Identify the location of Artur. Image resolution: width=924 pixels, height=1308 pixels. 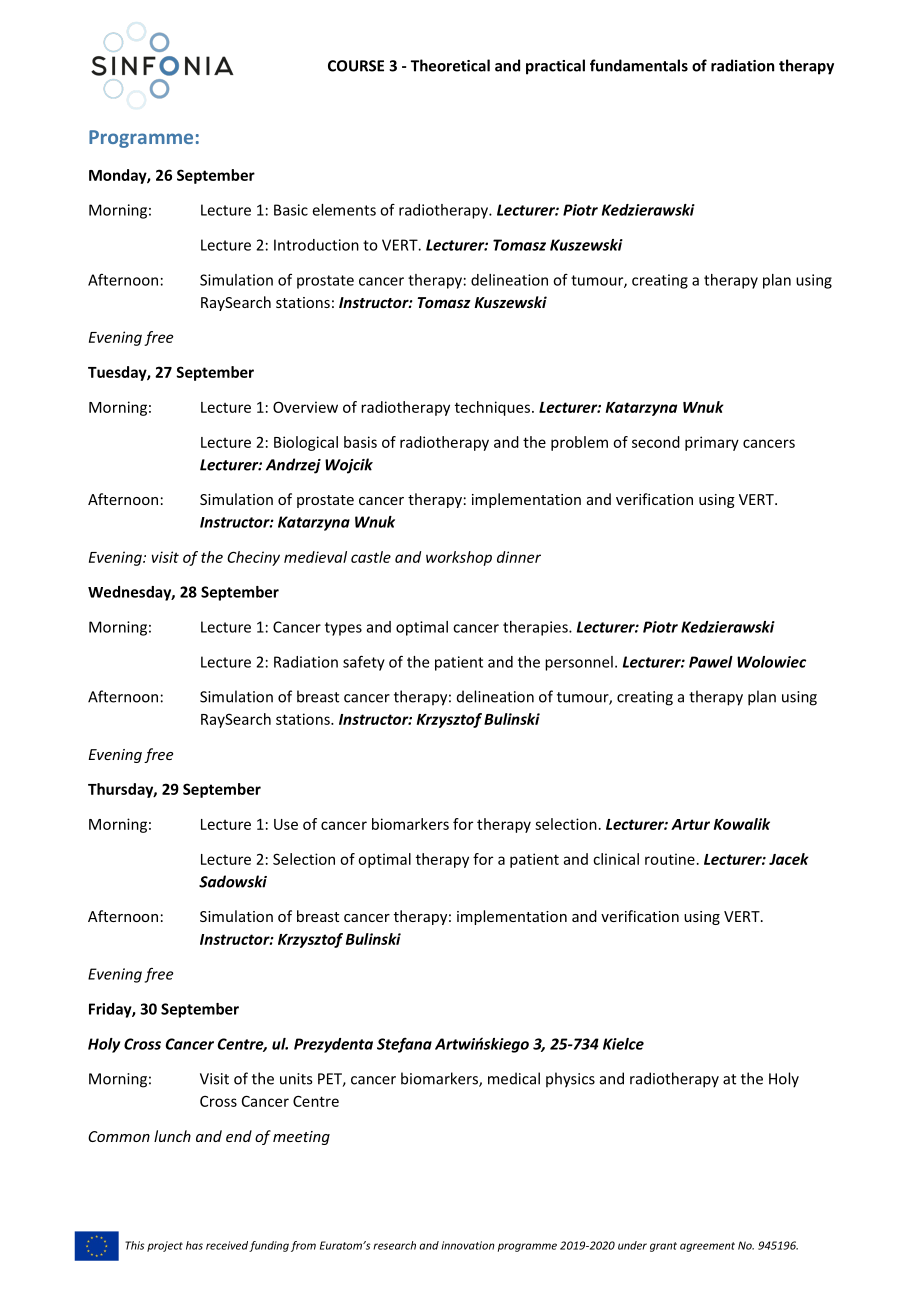
(690, 824).
